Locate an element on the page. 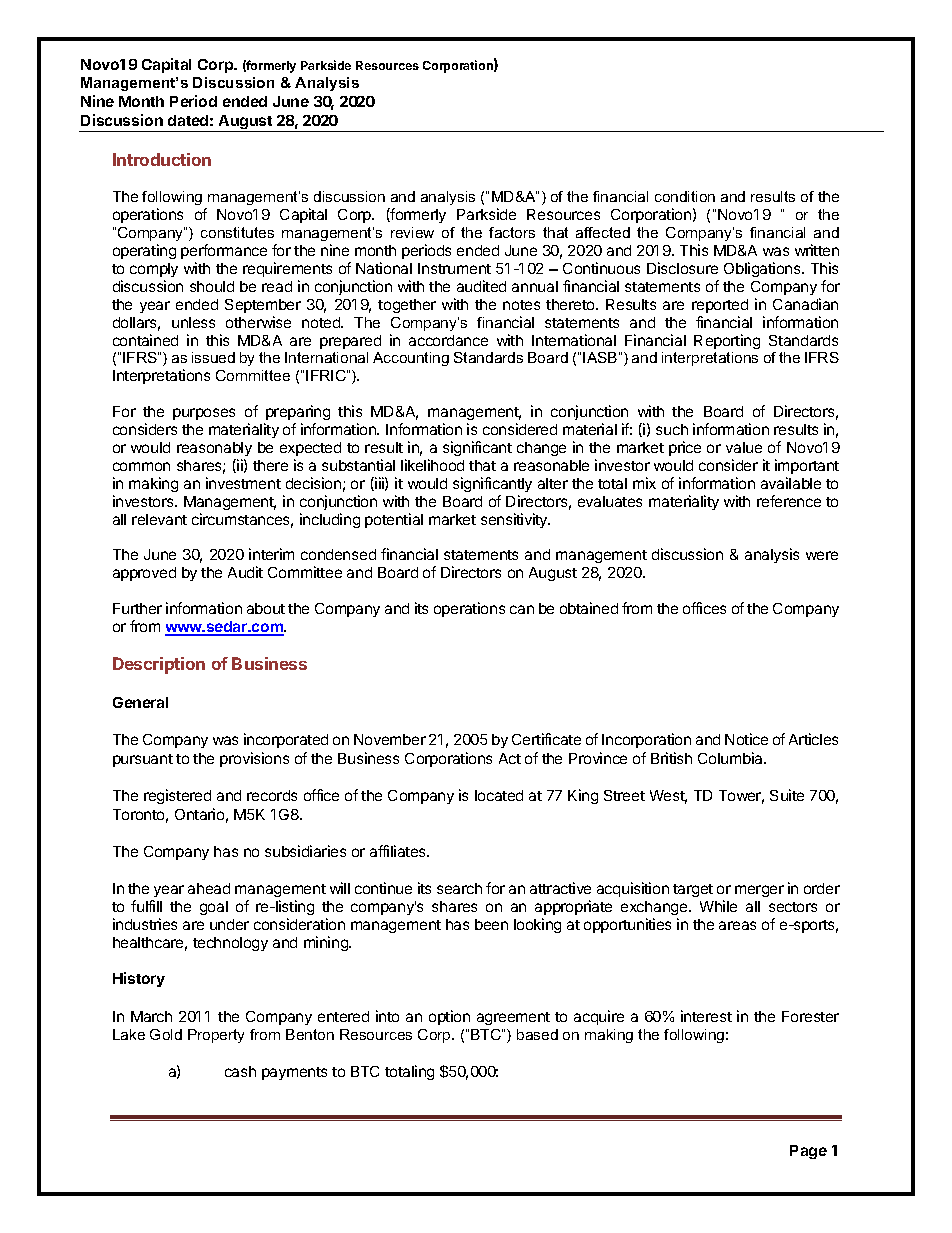 The height and width of the document is (1233, 952). ahead is located at coordinates (209, 888).
